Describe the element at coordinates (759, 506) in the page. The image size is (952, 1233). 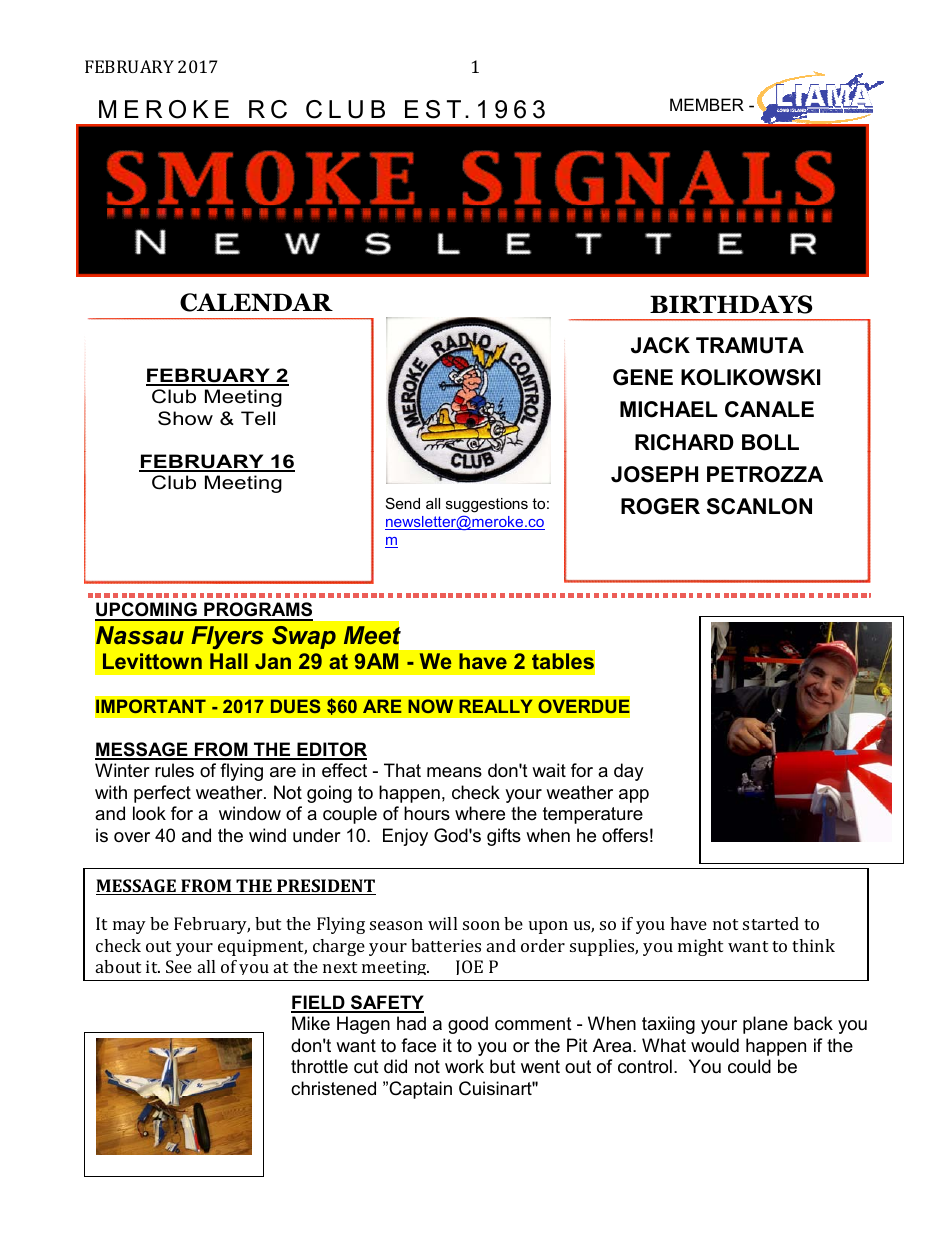
I see `SCANLON` at that location.
